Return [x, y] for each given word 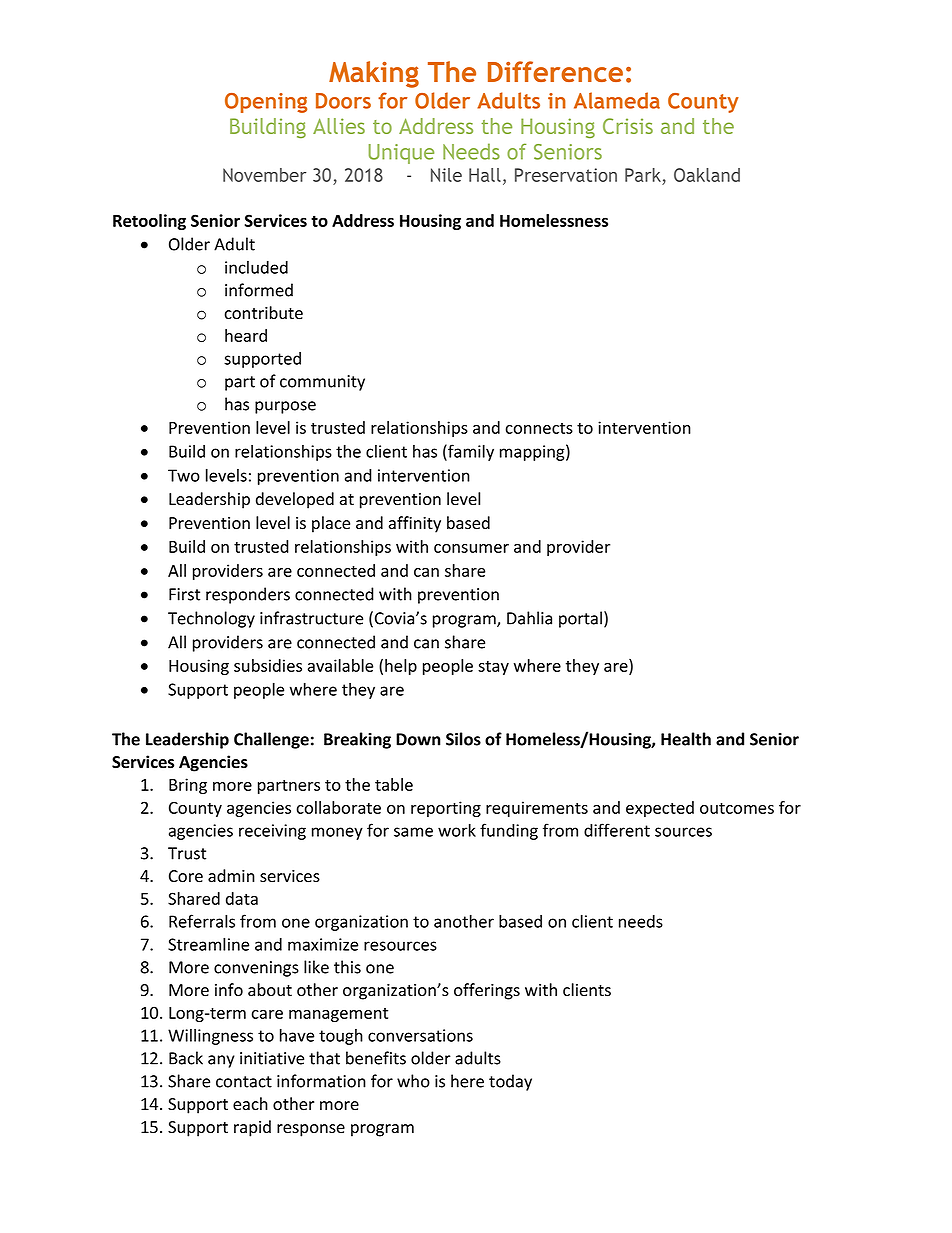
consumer [471, 548]
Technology [211, 619]
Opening [266, 103]
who [413, 1081]
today [510, 1082]
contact [244, 1082]
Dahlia [529, 618]
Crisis [628, 126]
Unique [401, 154]
